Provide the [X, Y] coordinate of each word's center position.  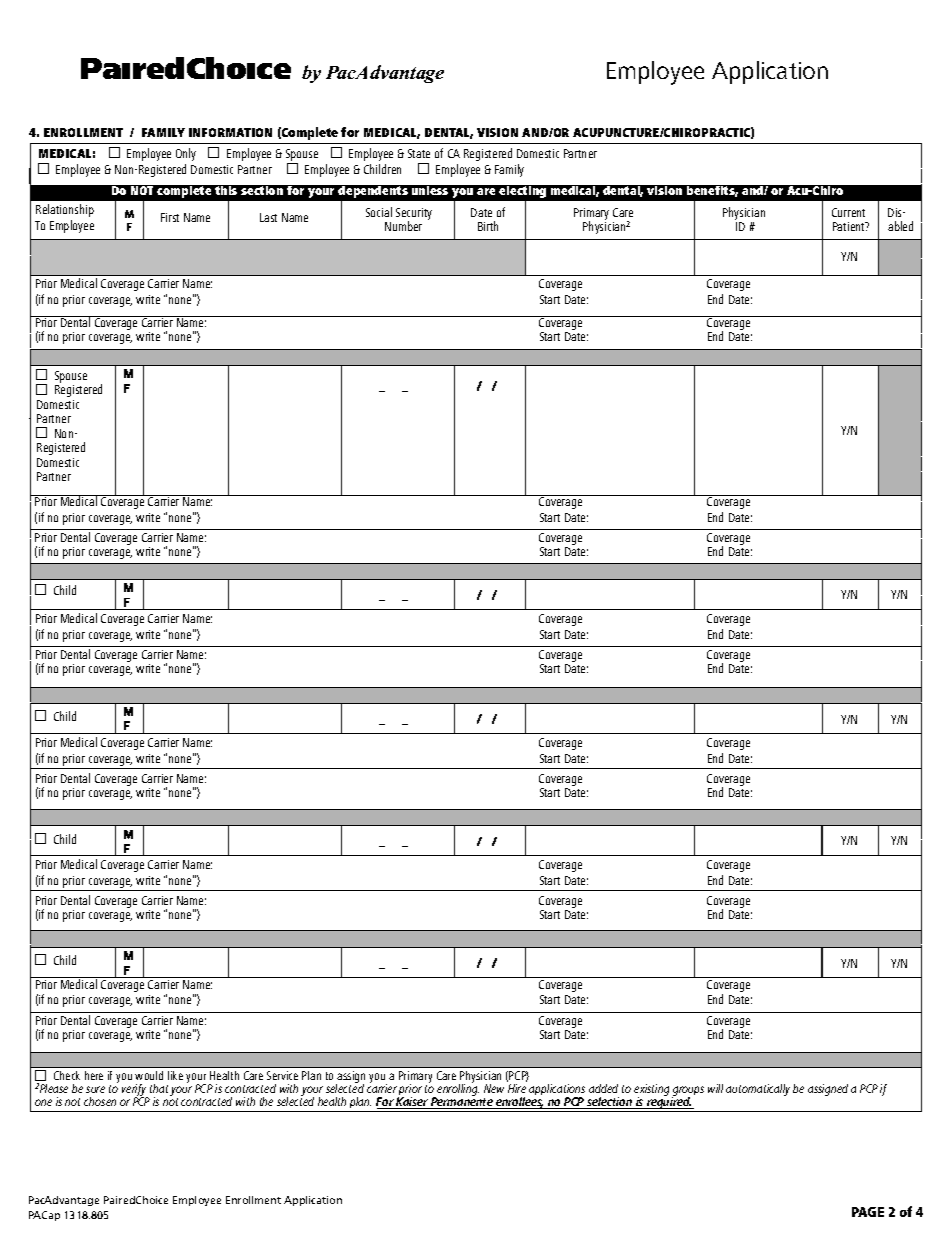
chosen [100, 1101]
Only [186, 154]
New [494, 1088]
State [419, 153]
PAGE [868, 1212]
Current [848, 212]
